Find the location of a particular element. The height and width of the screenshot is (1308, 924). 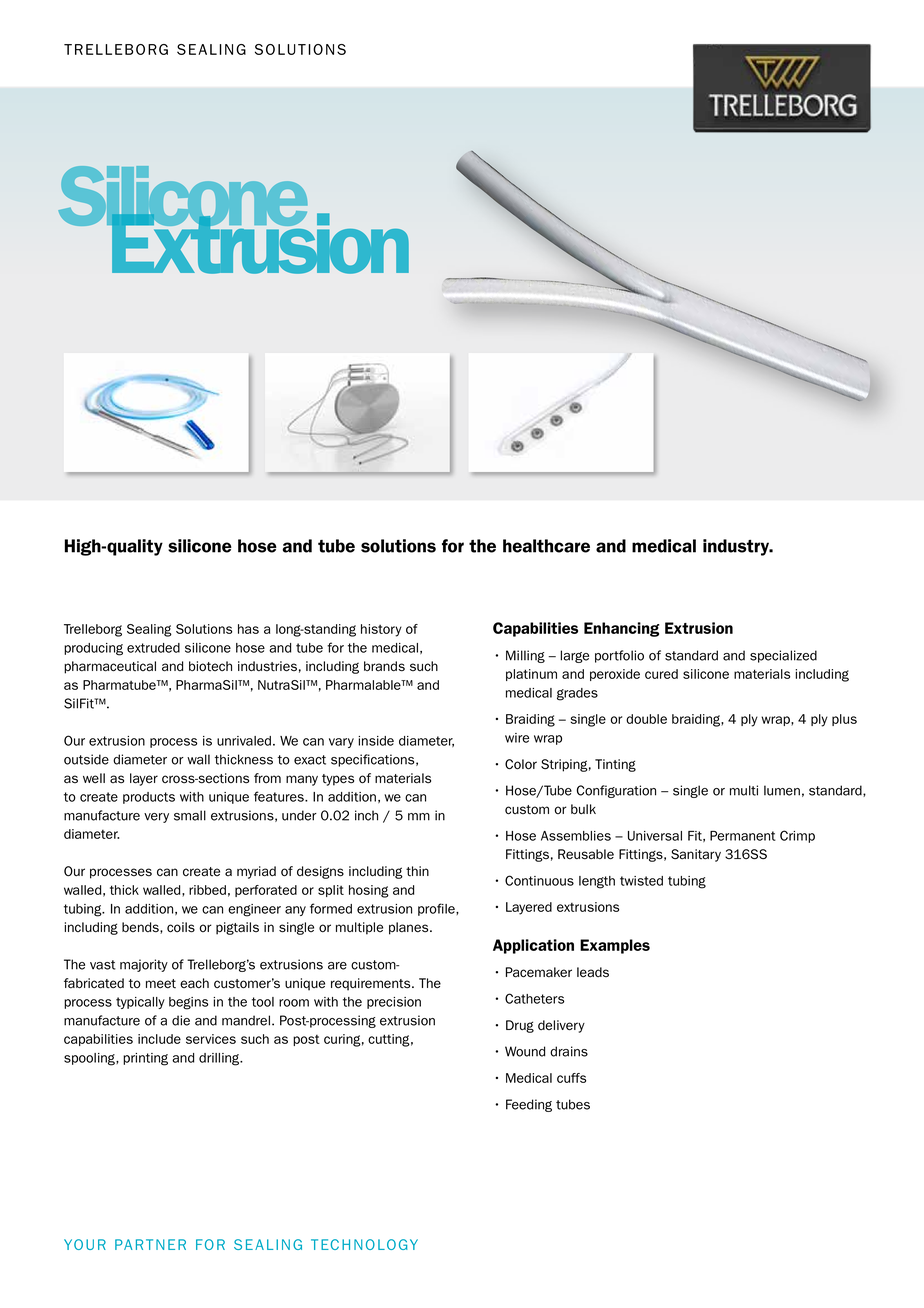

profile is located at coordinates (437, 909).
